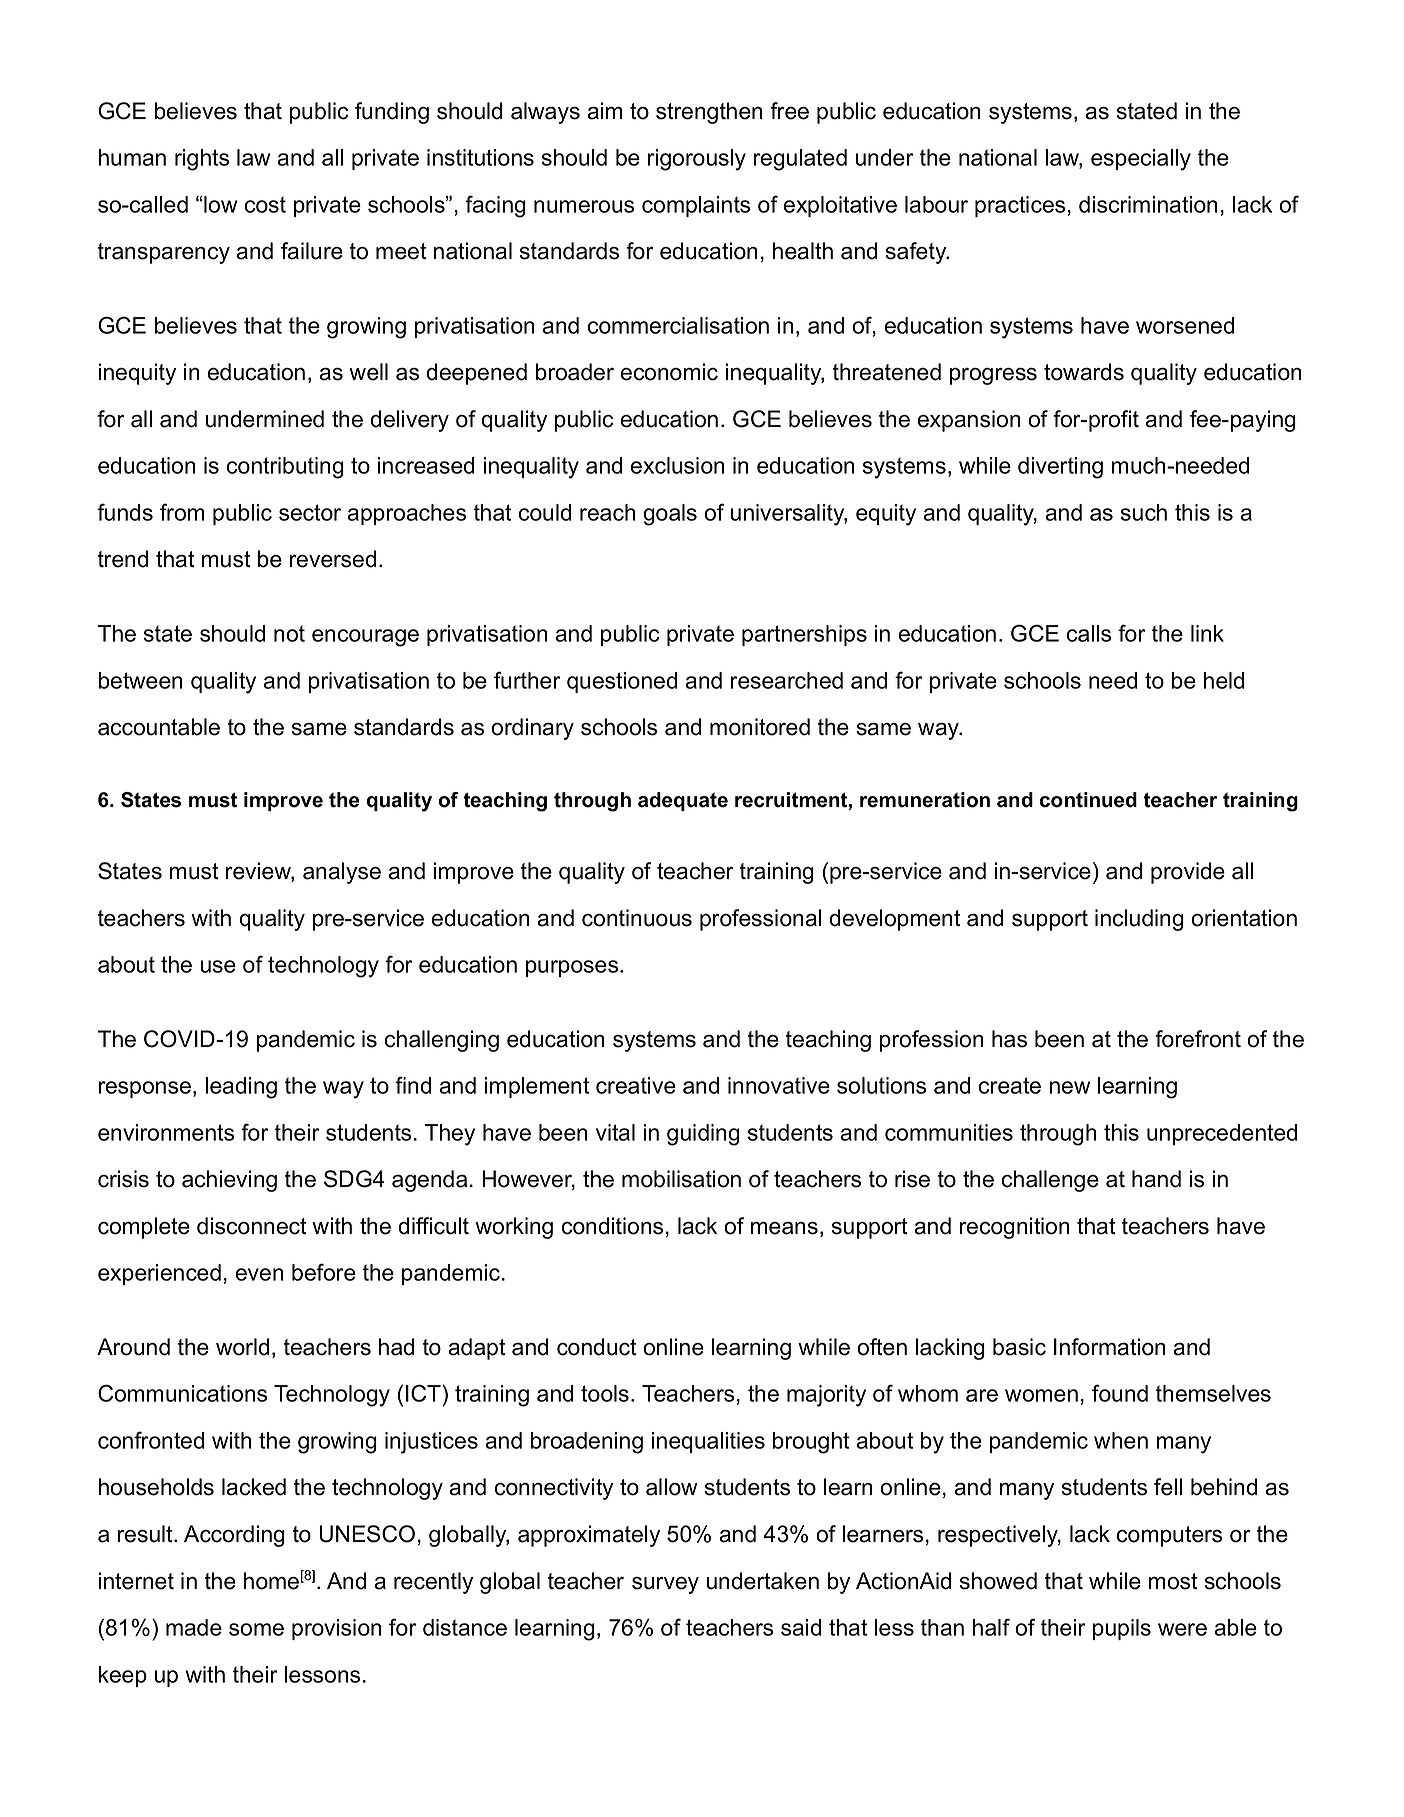 The image size is (1404, 1817). I want to click on rights, so click(202, 160).
